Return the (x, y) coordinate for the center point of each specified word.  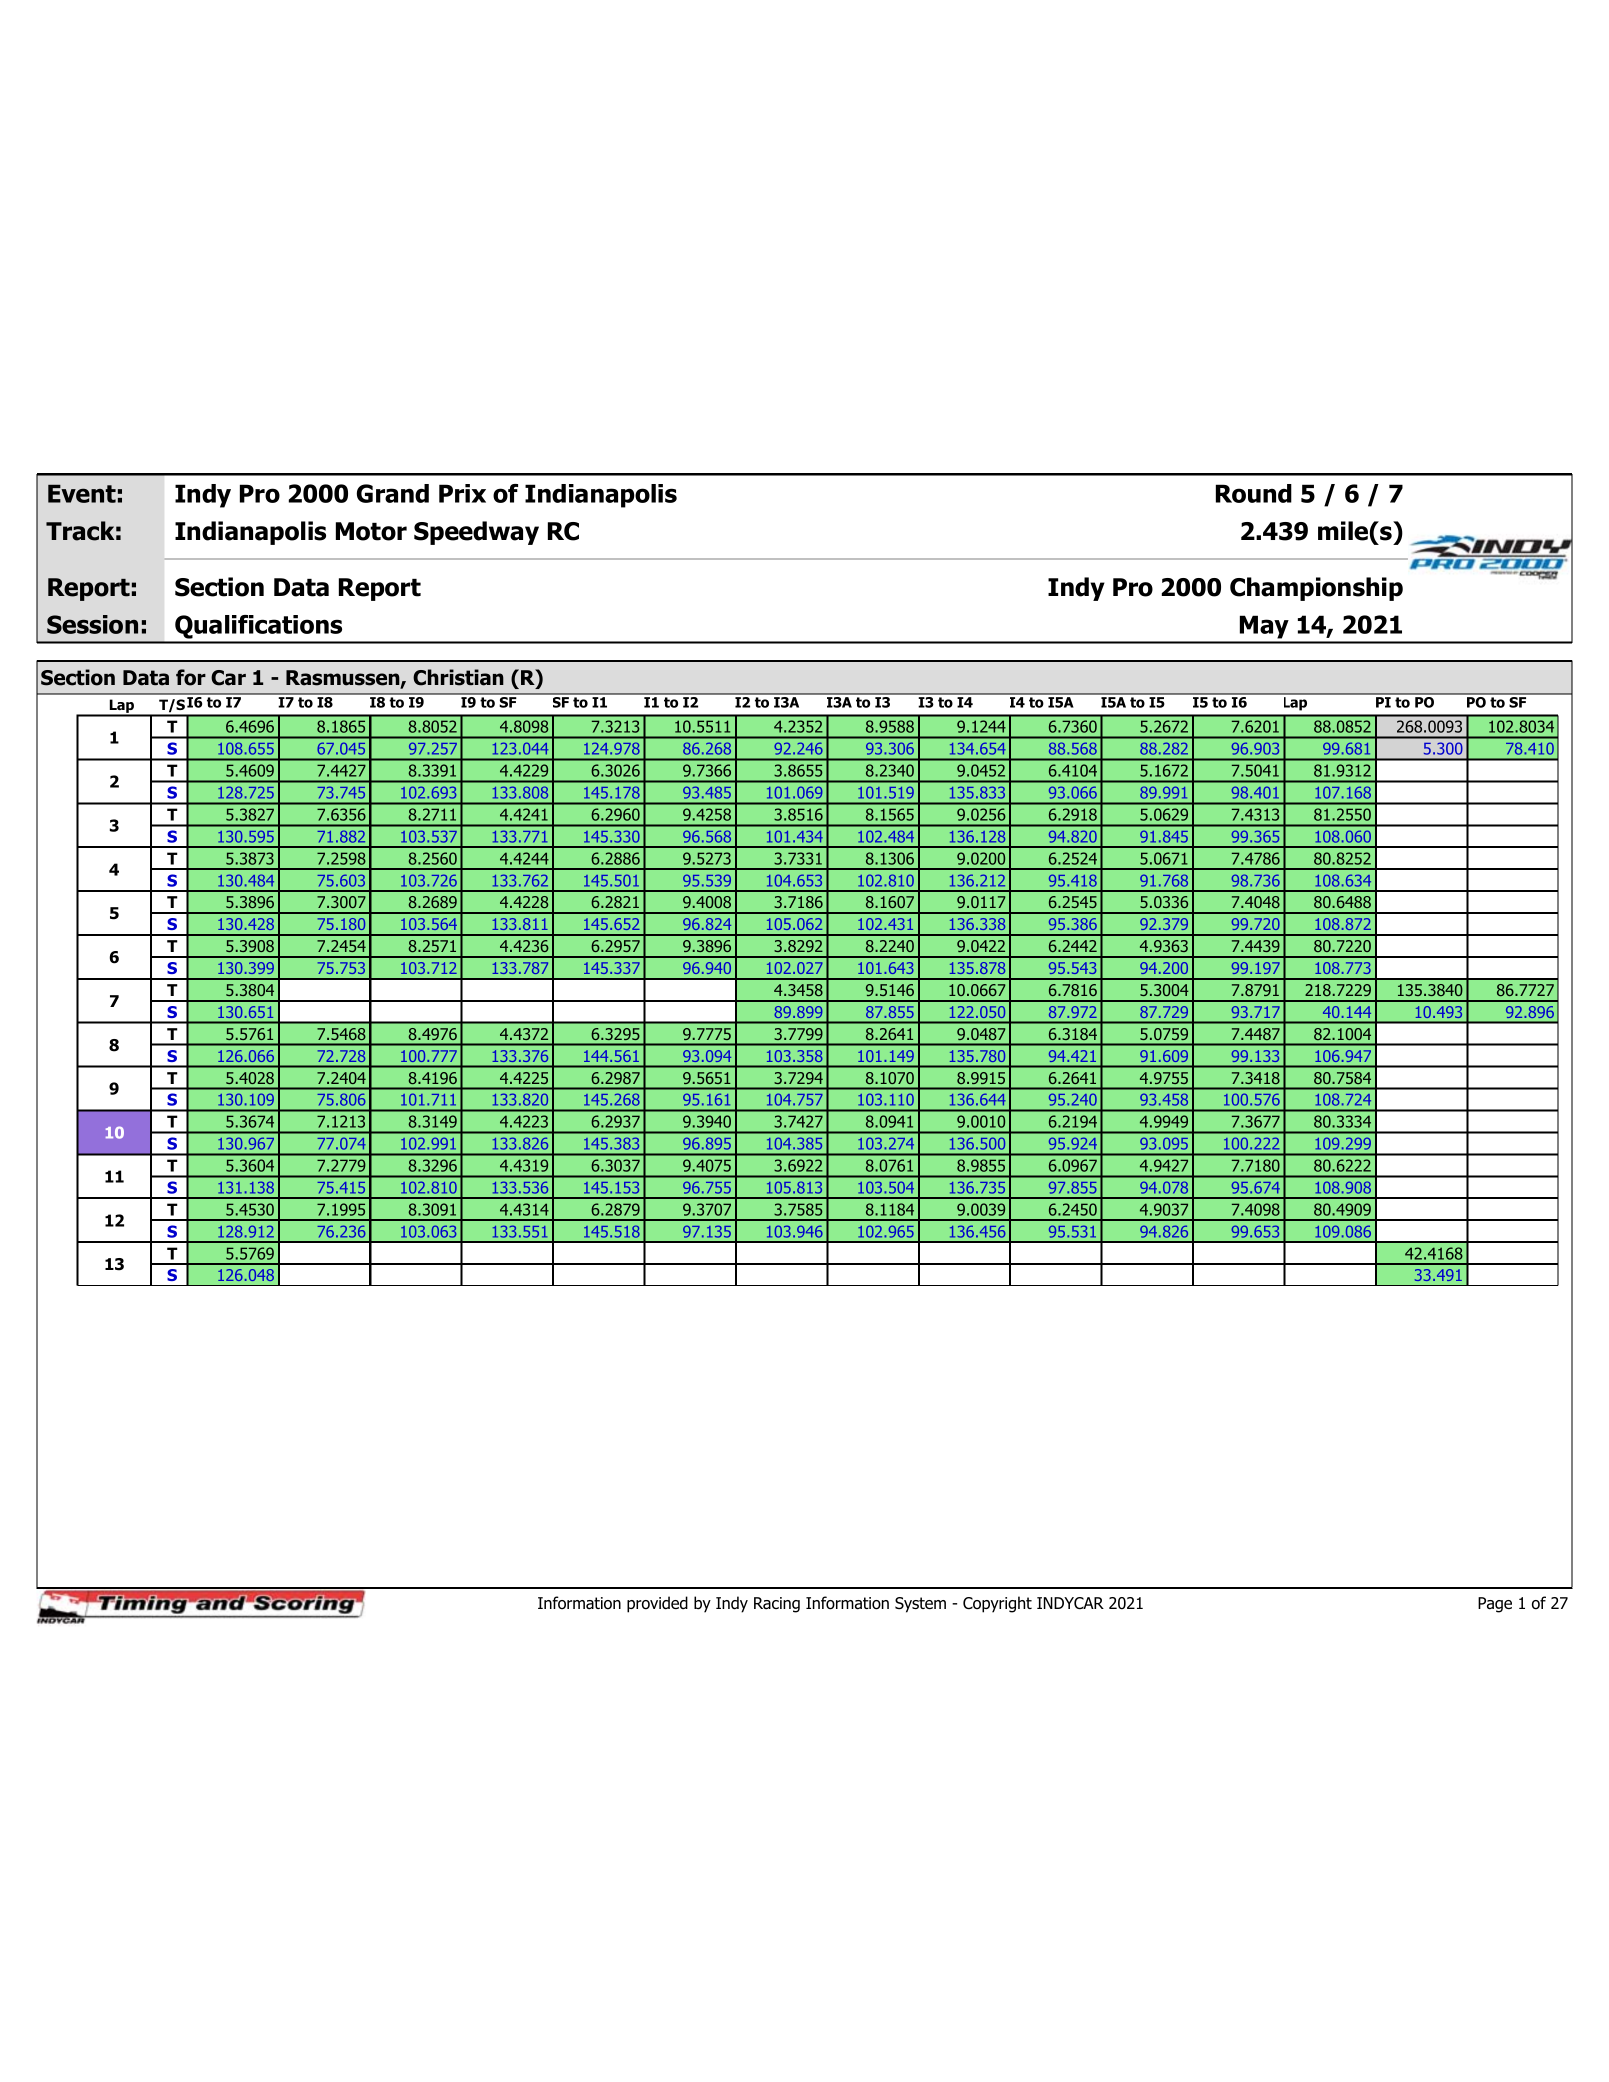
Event (82, 494)
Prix (462, 493)
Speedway (476, 533)
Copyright (997, 1604)
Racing (777, 1605)
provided (657, 1604)
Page (1495, 1605)
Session (92, 624)
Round (1254, 493)
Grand (393, 493)
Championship (1316, 589)
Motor (371, 531)
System (920, 1605)
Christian (458, 677)
